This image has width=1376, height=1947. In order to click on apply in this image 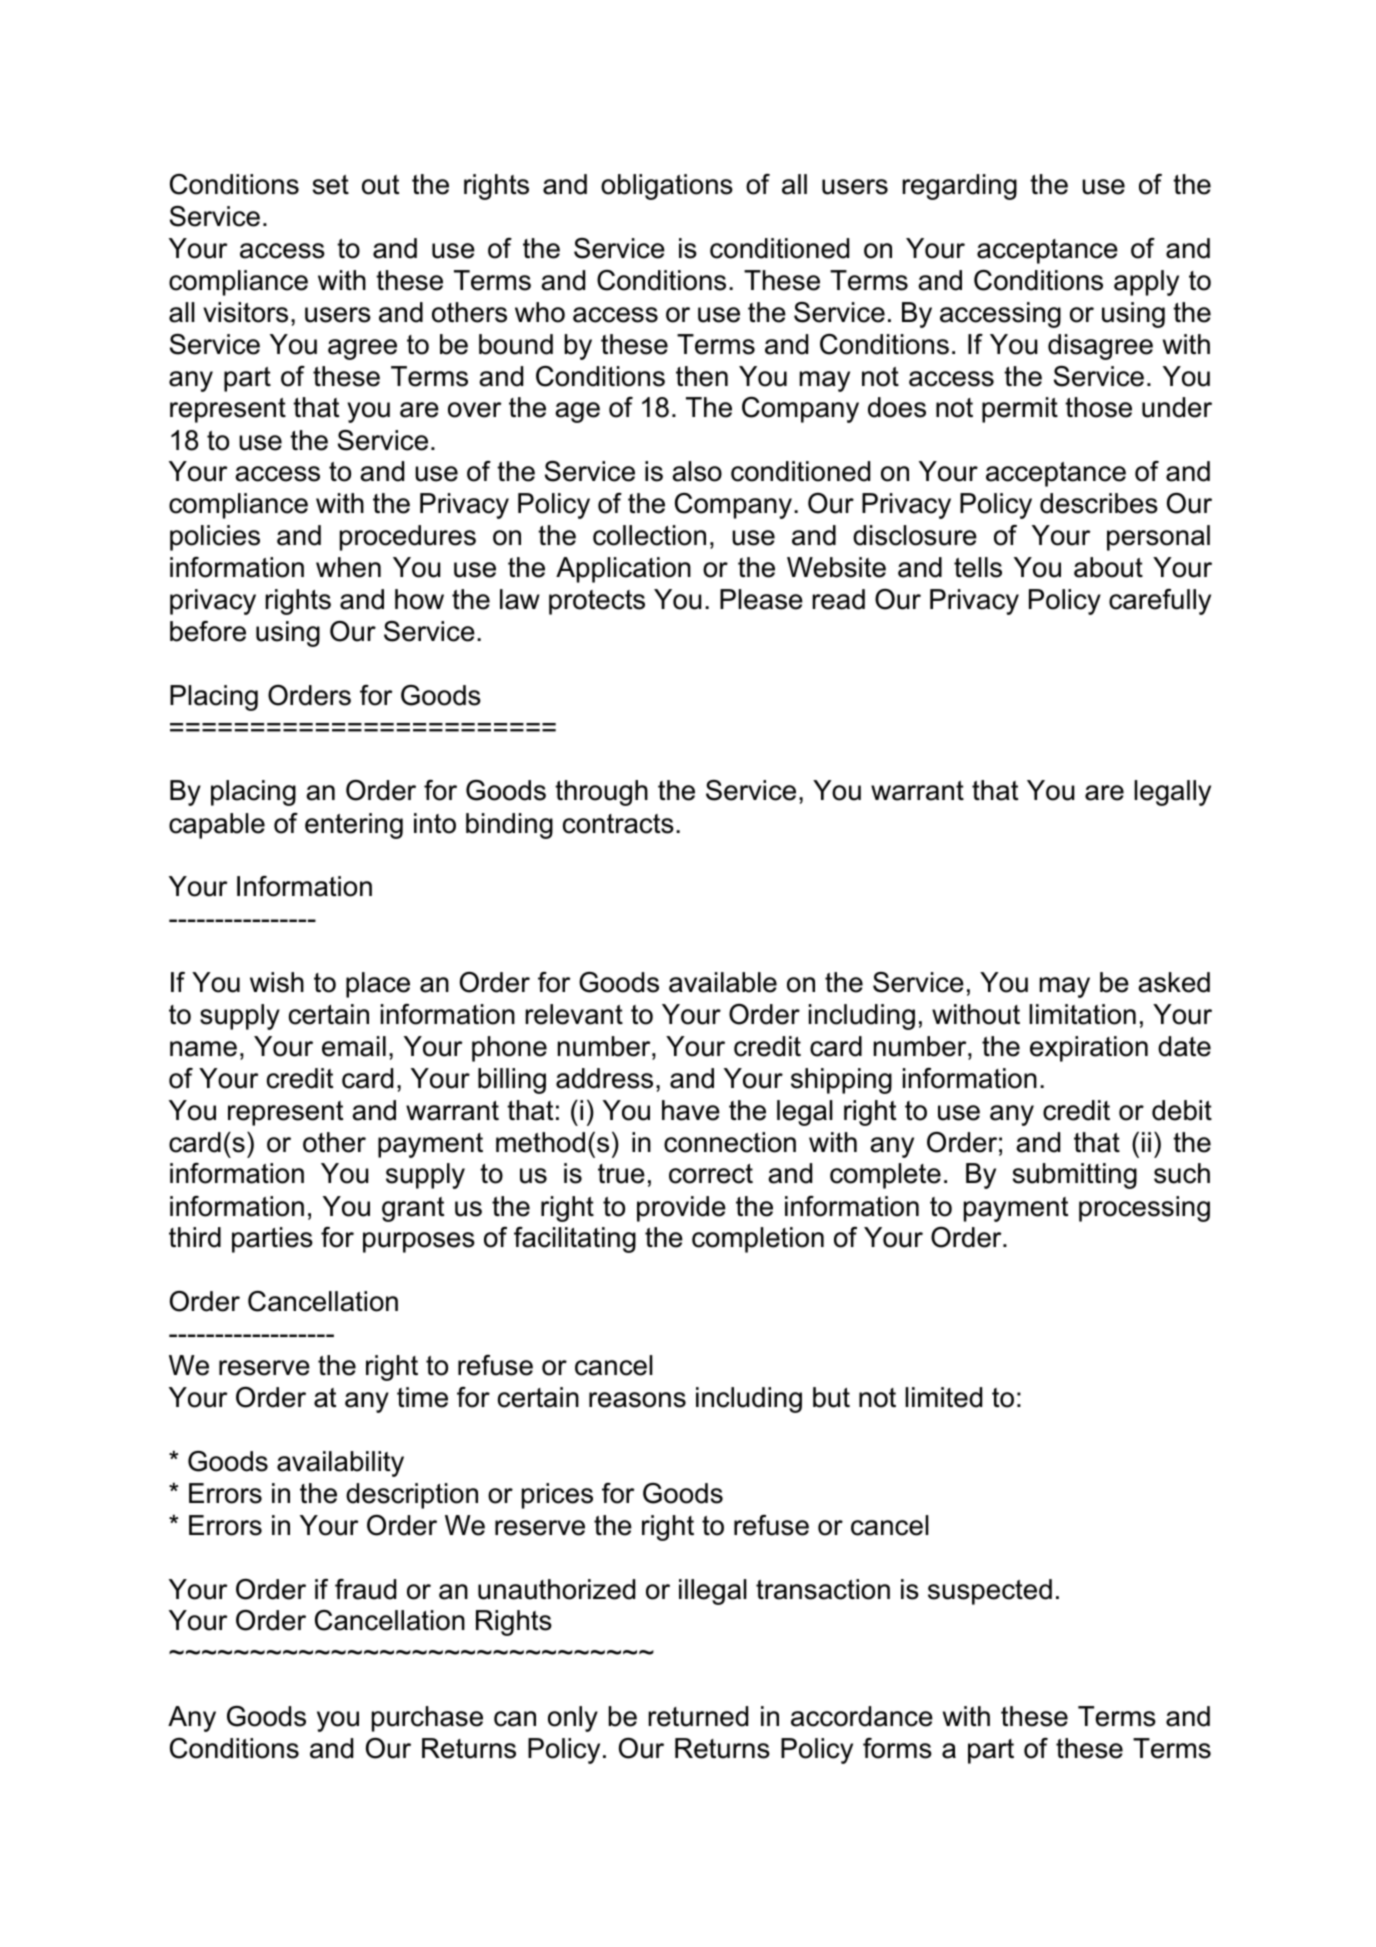, I will do `click(1146, 283)`.
